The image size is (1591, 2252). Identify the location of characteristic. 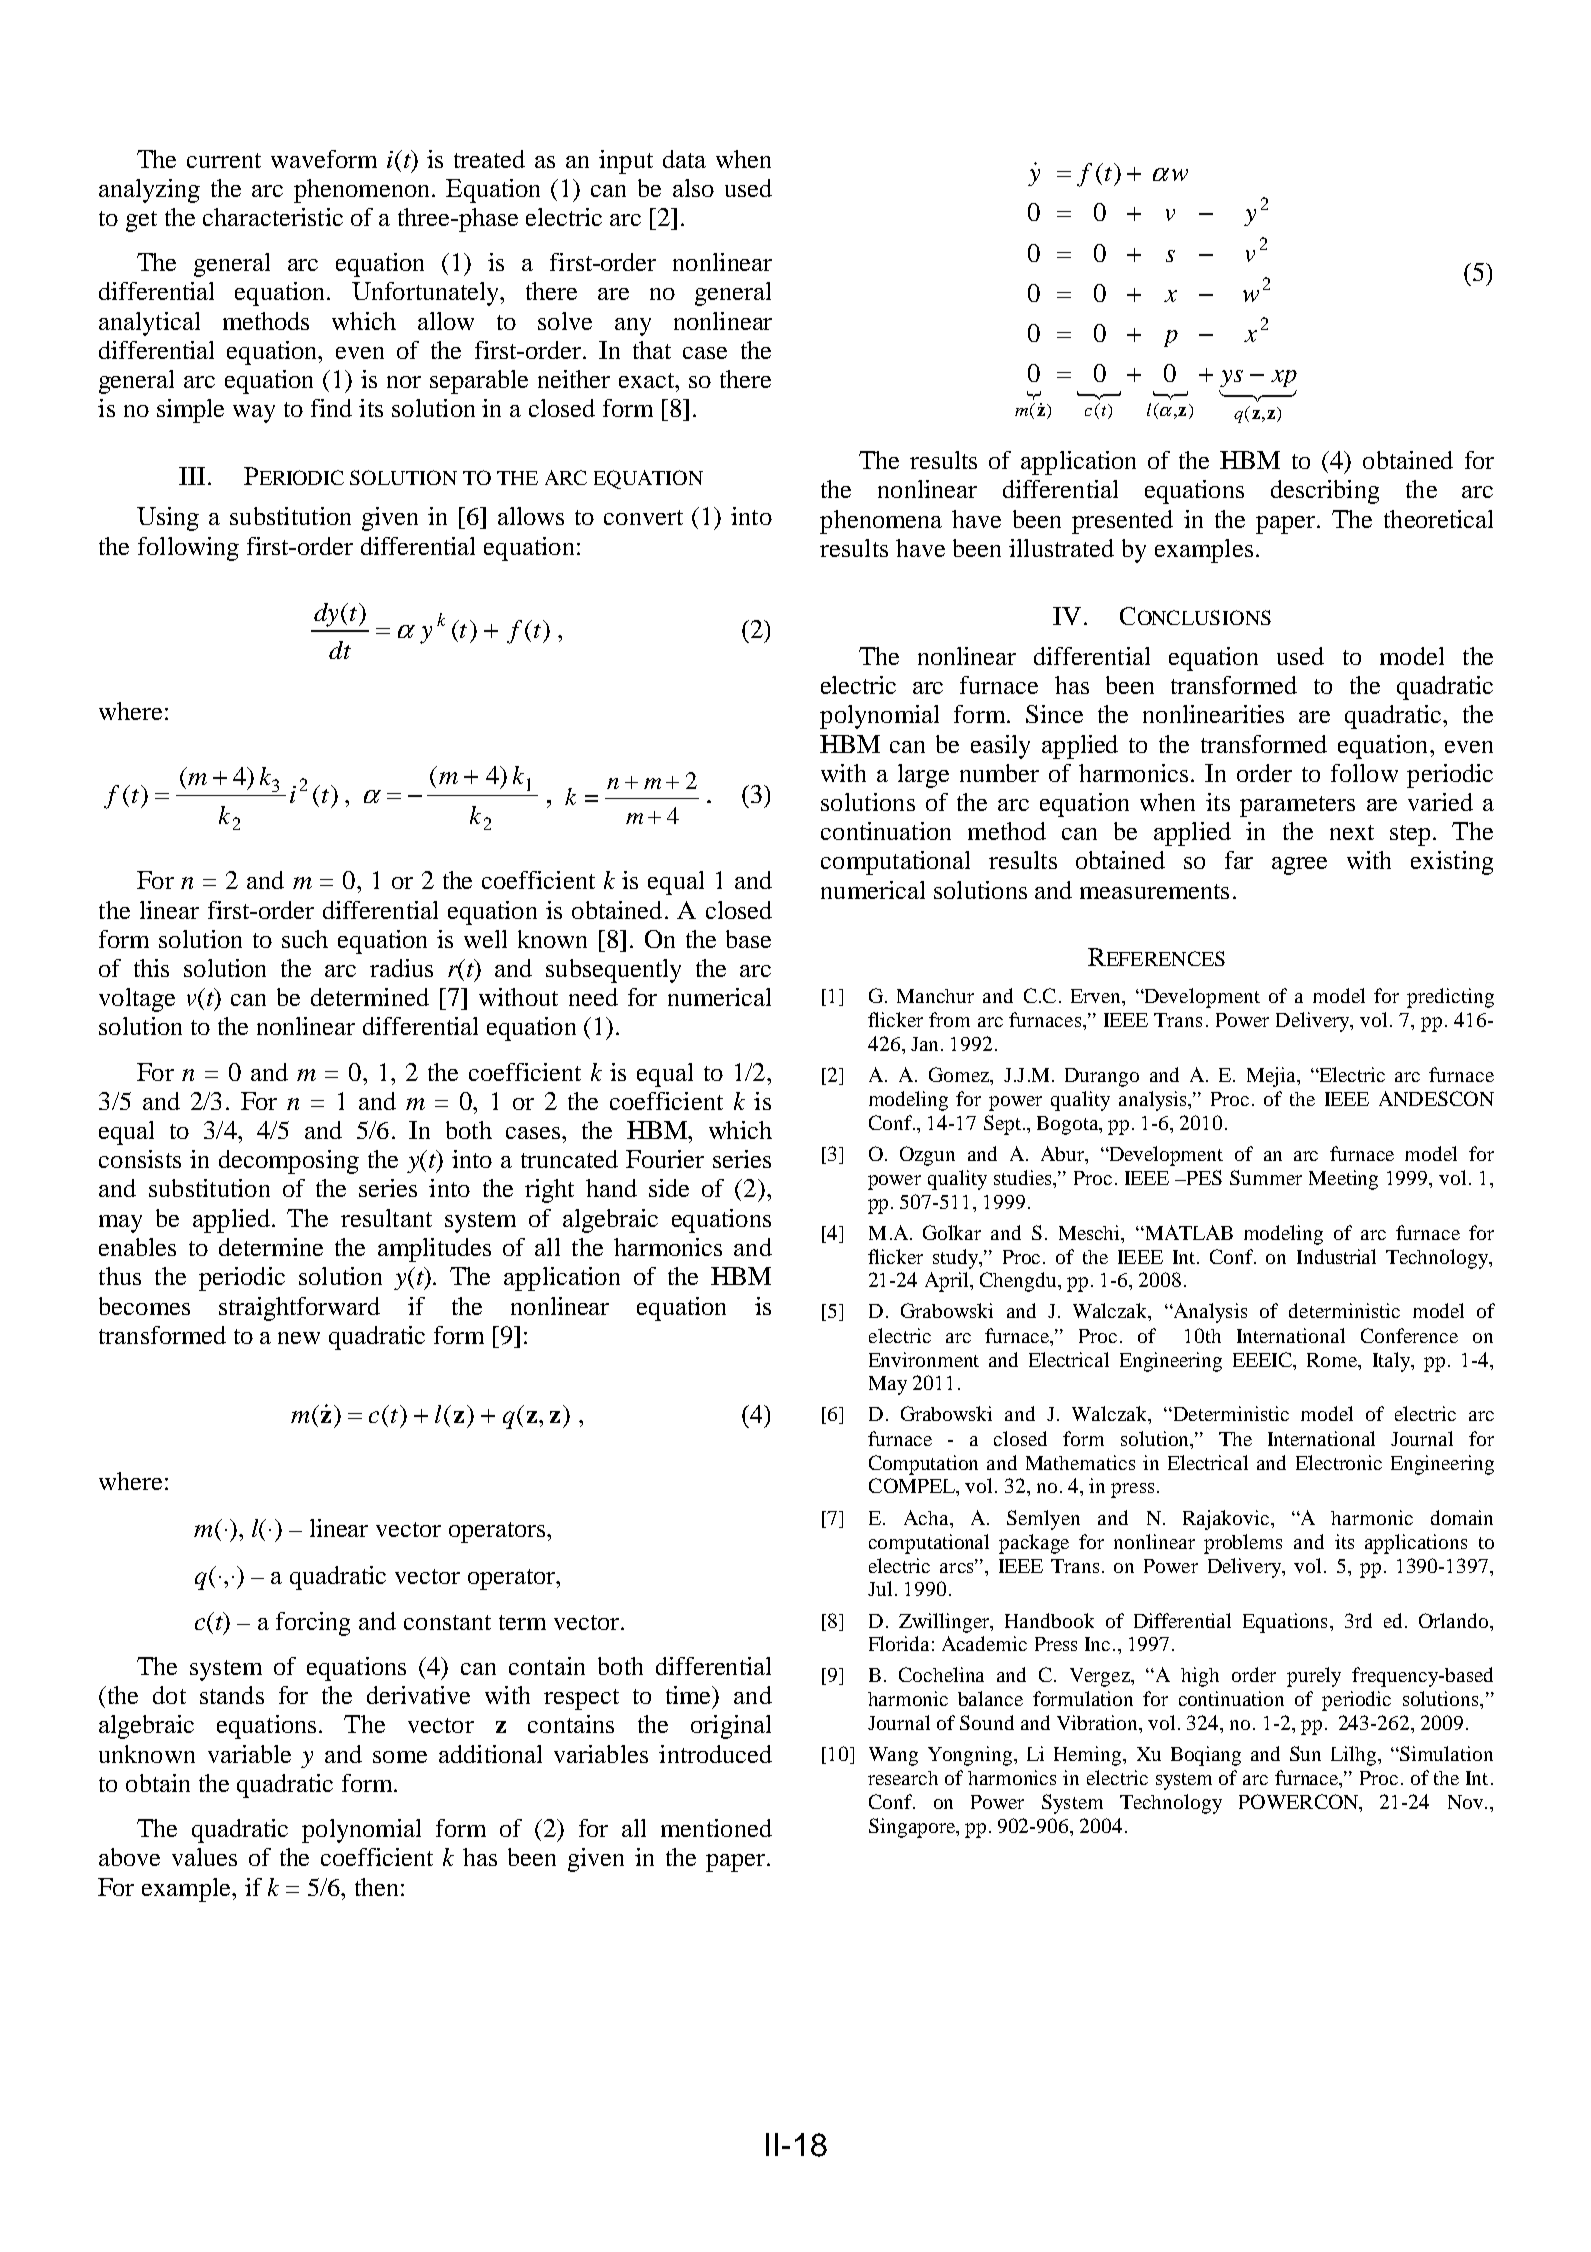
(273, 217).
